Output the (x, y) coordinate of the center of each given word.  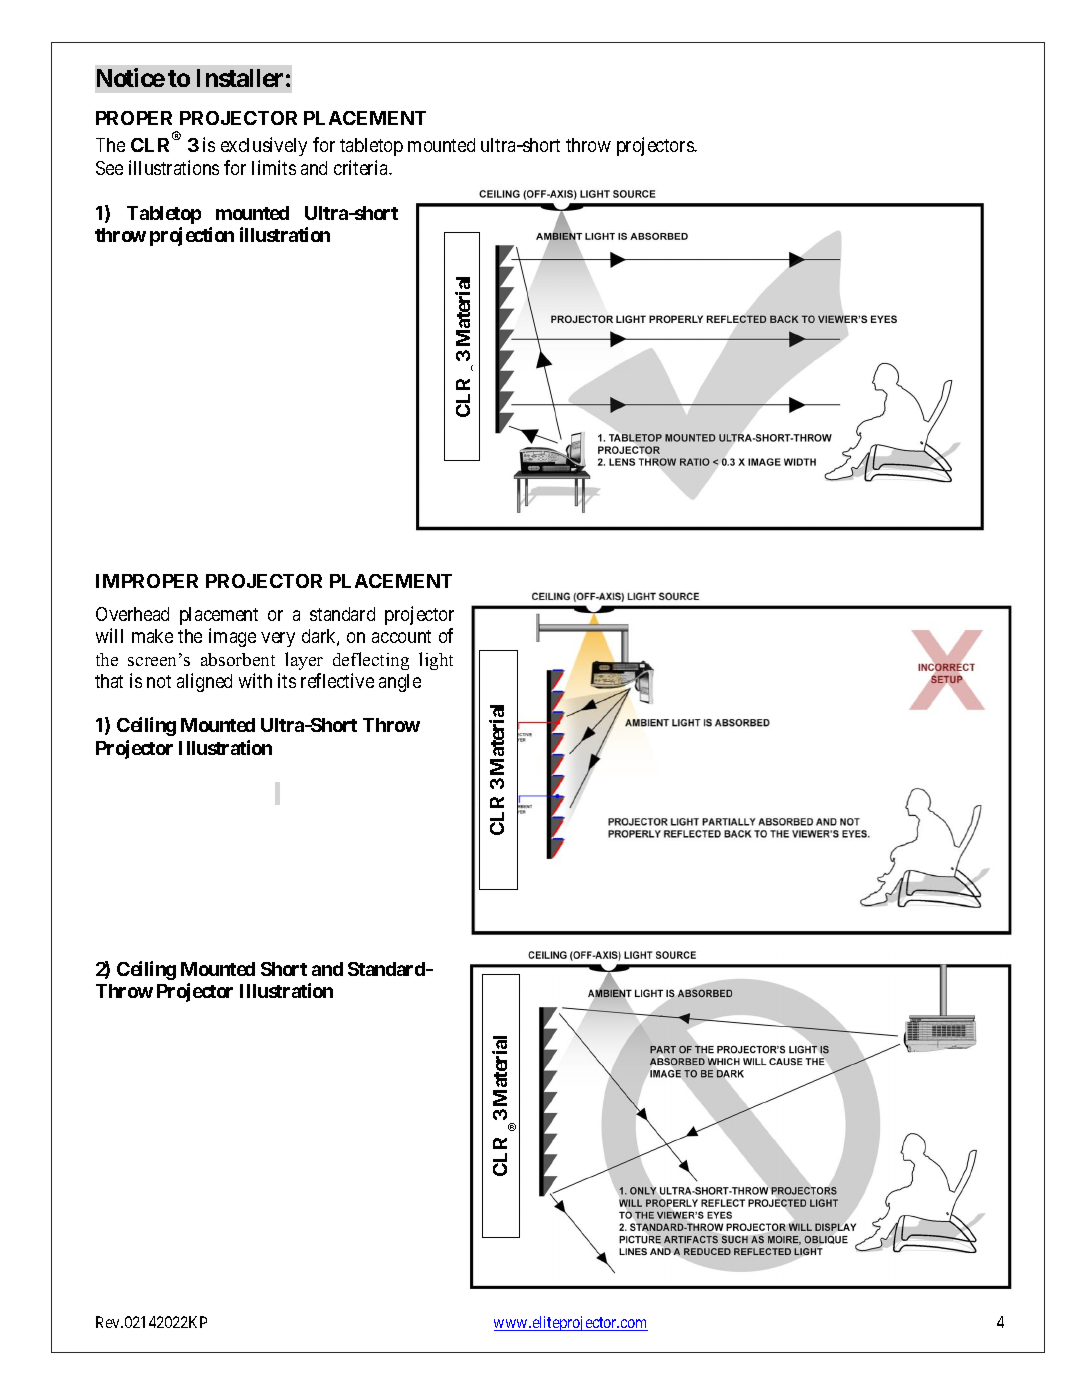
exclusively (264, 146)
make (152, 636)
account (401, 636)
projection (192, 236)
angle (400, 683)
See (109, 168)
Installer (240, 78)
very (278, 639)
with (255, 680)
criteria (362, 167)
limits (274, 167)
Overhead (132, 614)
